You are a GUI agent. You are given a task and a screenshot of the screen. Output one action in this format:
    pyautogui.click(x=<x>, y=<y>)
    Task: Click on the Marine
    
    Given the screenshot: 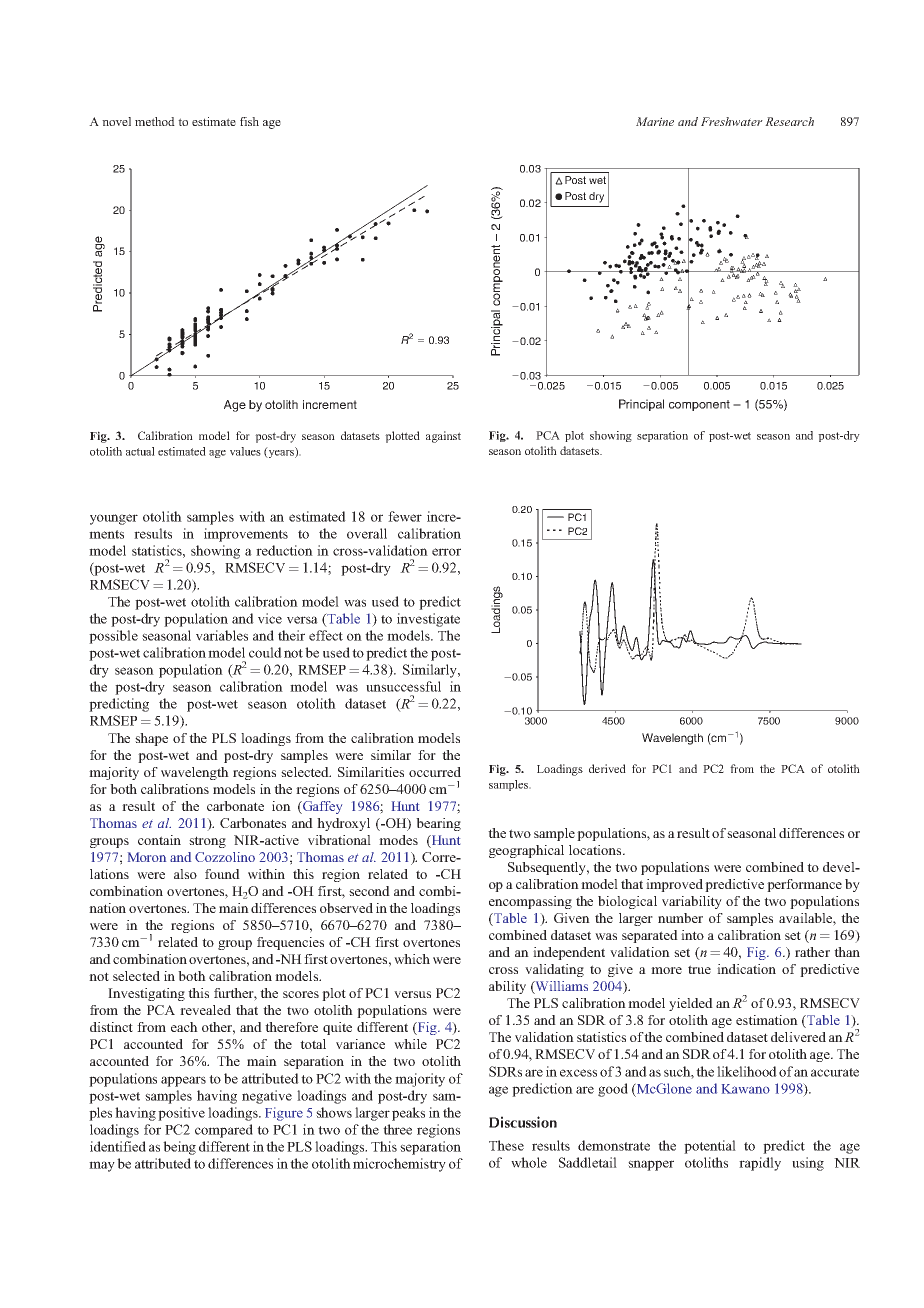 What is the action you would take?
    pyautogui.click(x=655, y=121)
